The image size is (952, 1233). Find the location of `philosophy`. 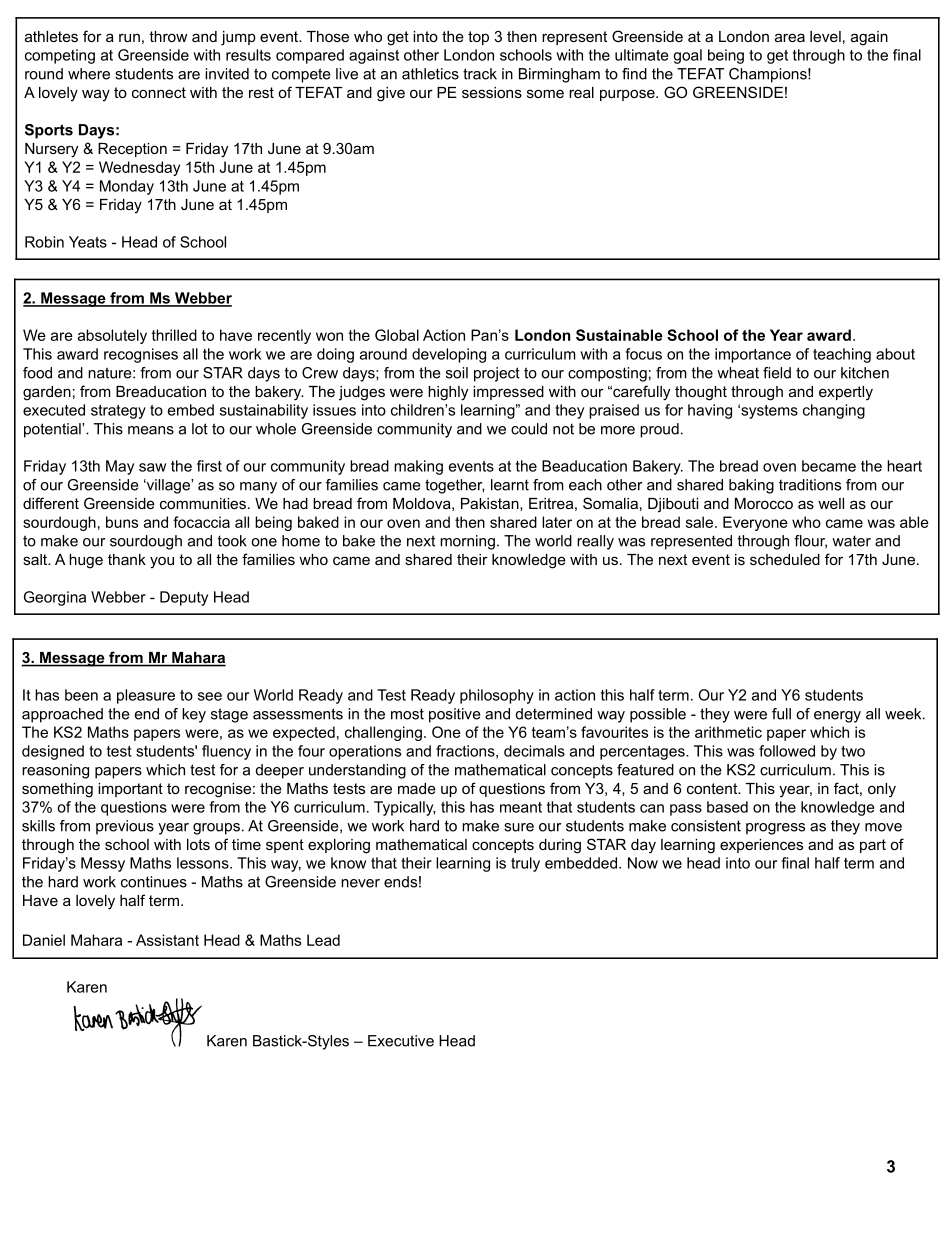

philosophy is located at coordinates (497, 696).
